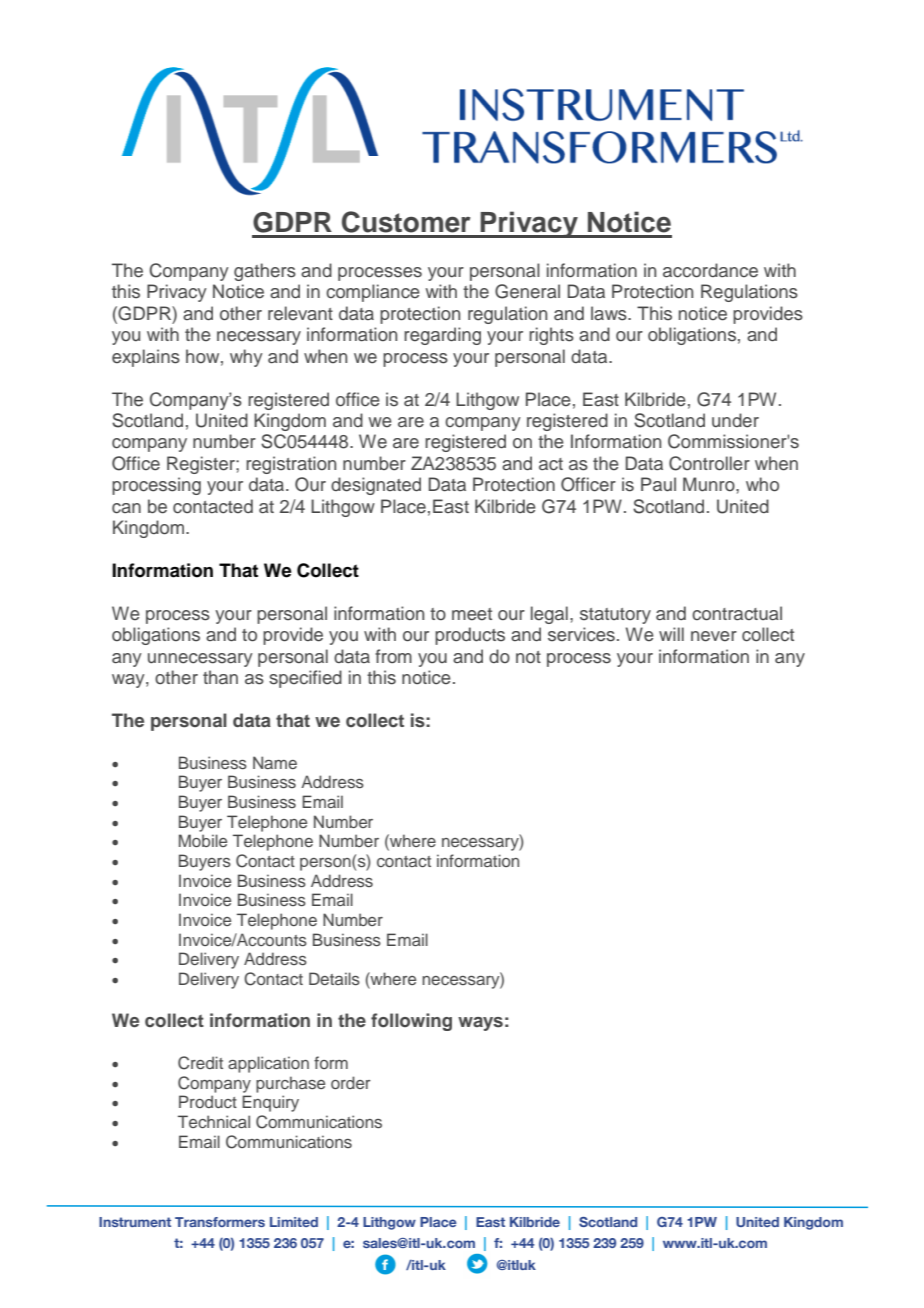 This image has width=924, height=1308. Describe the element at coordinates (200, 1063) in the image. I see `Credit` at that location.
